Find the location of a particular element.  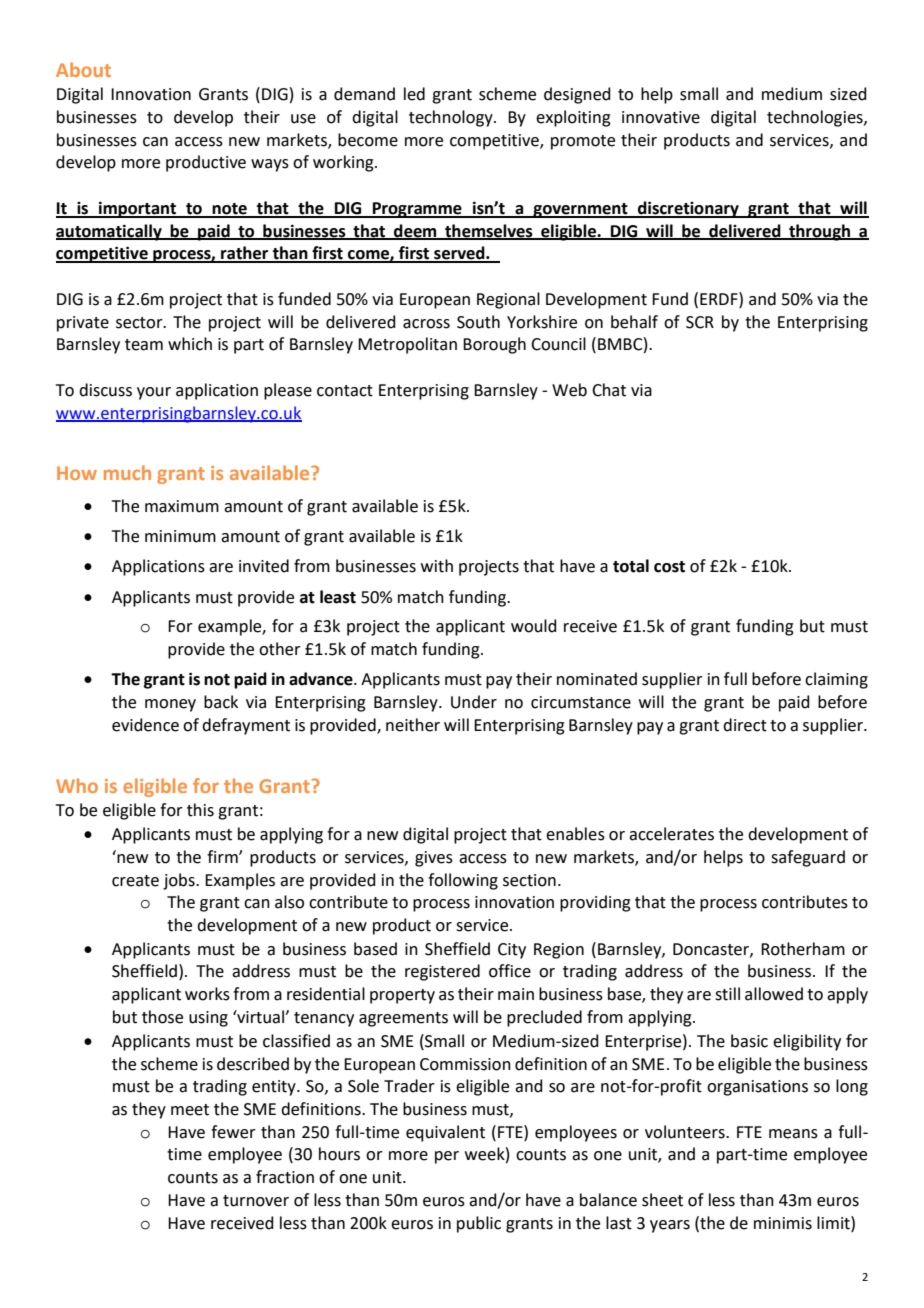

means is located at coordinates (793, 1134).
